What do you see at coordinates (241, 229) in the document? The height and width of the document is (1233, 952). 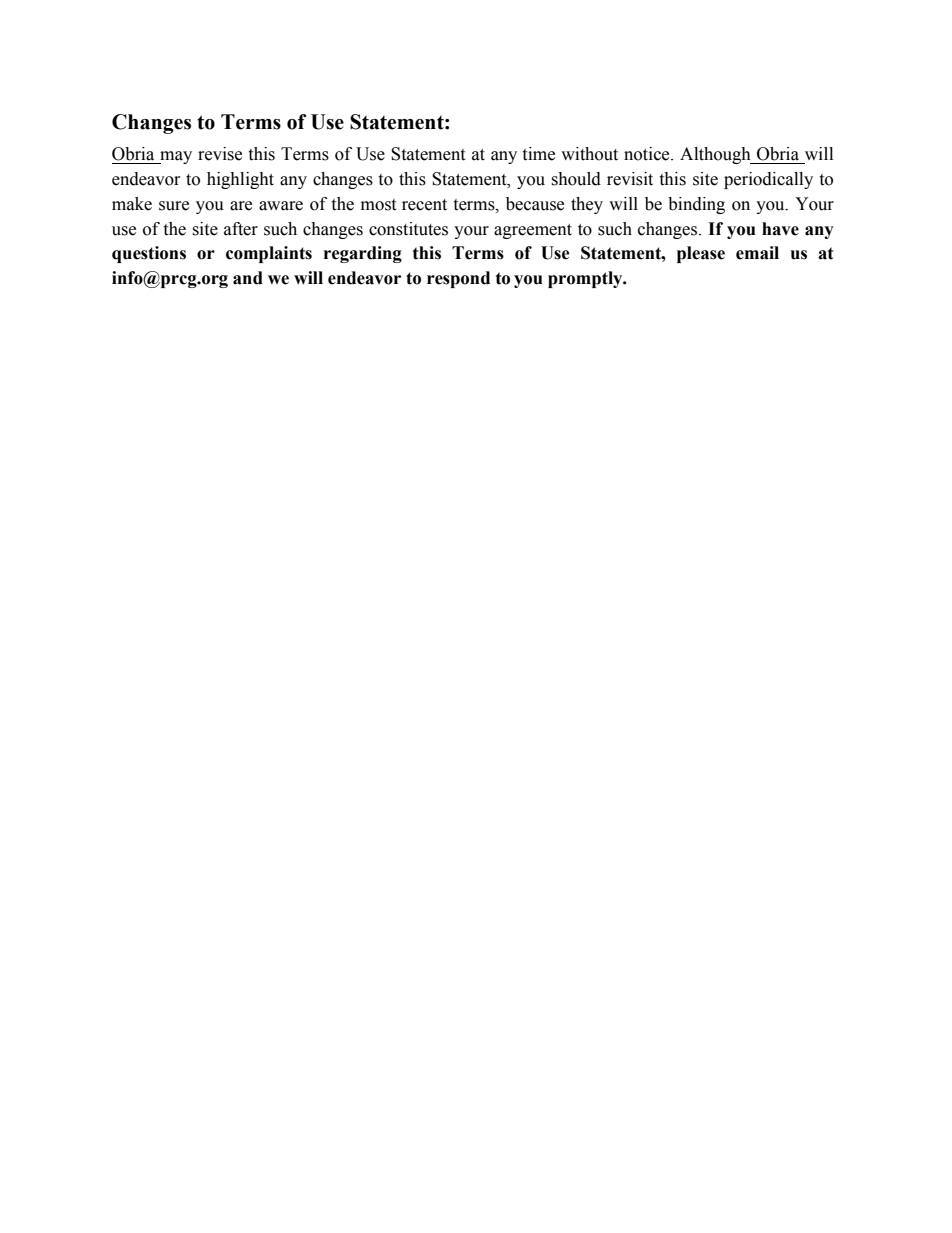 I see `after` at bounding box center [241, 229].
